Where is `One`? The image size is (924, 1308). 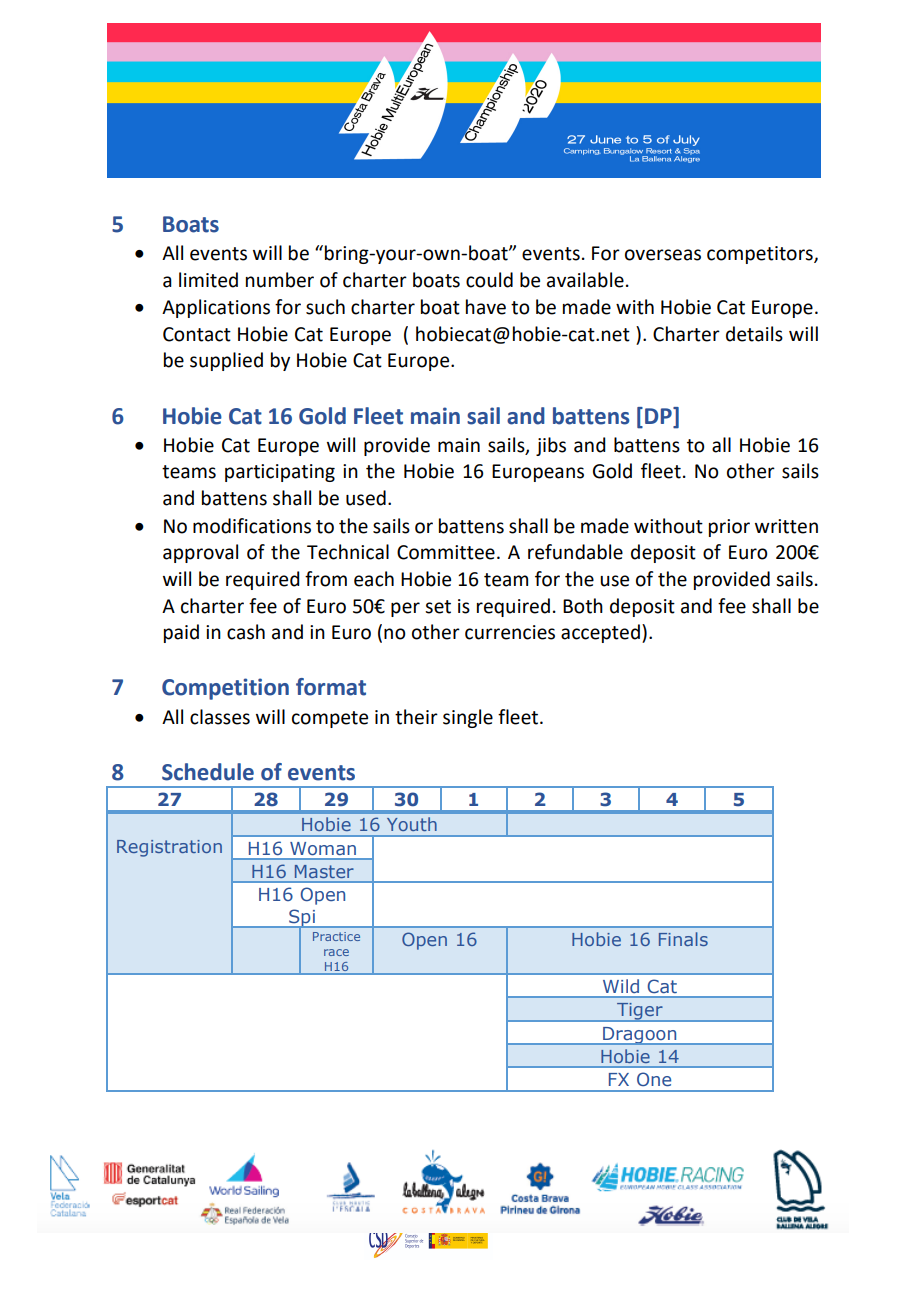
One is located at coordinates (654, 1079).
